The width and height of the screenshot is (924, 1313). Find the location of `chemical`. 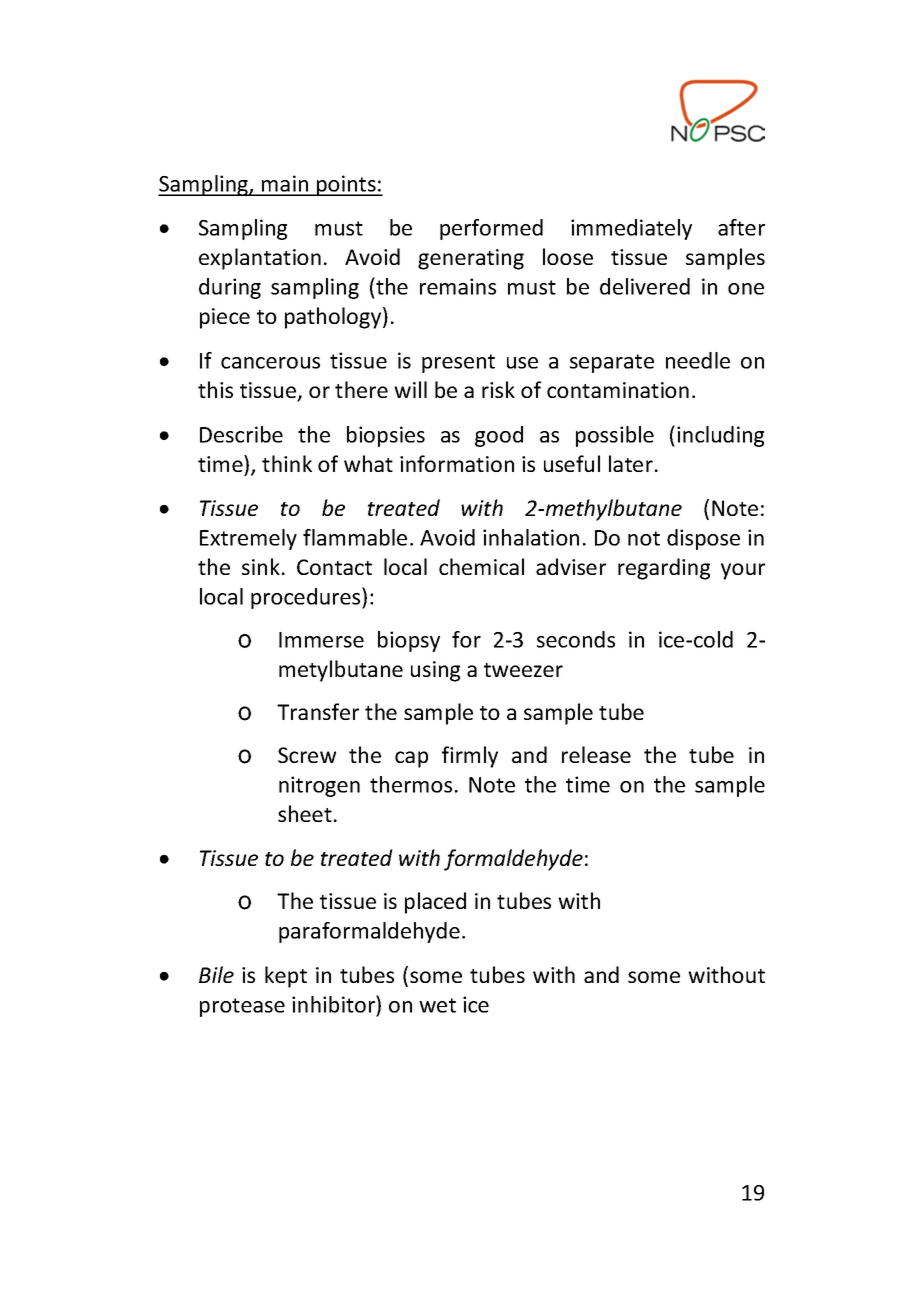

chemical is located at coordinates (481, 566).
